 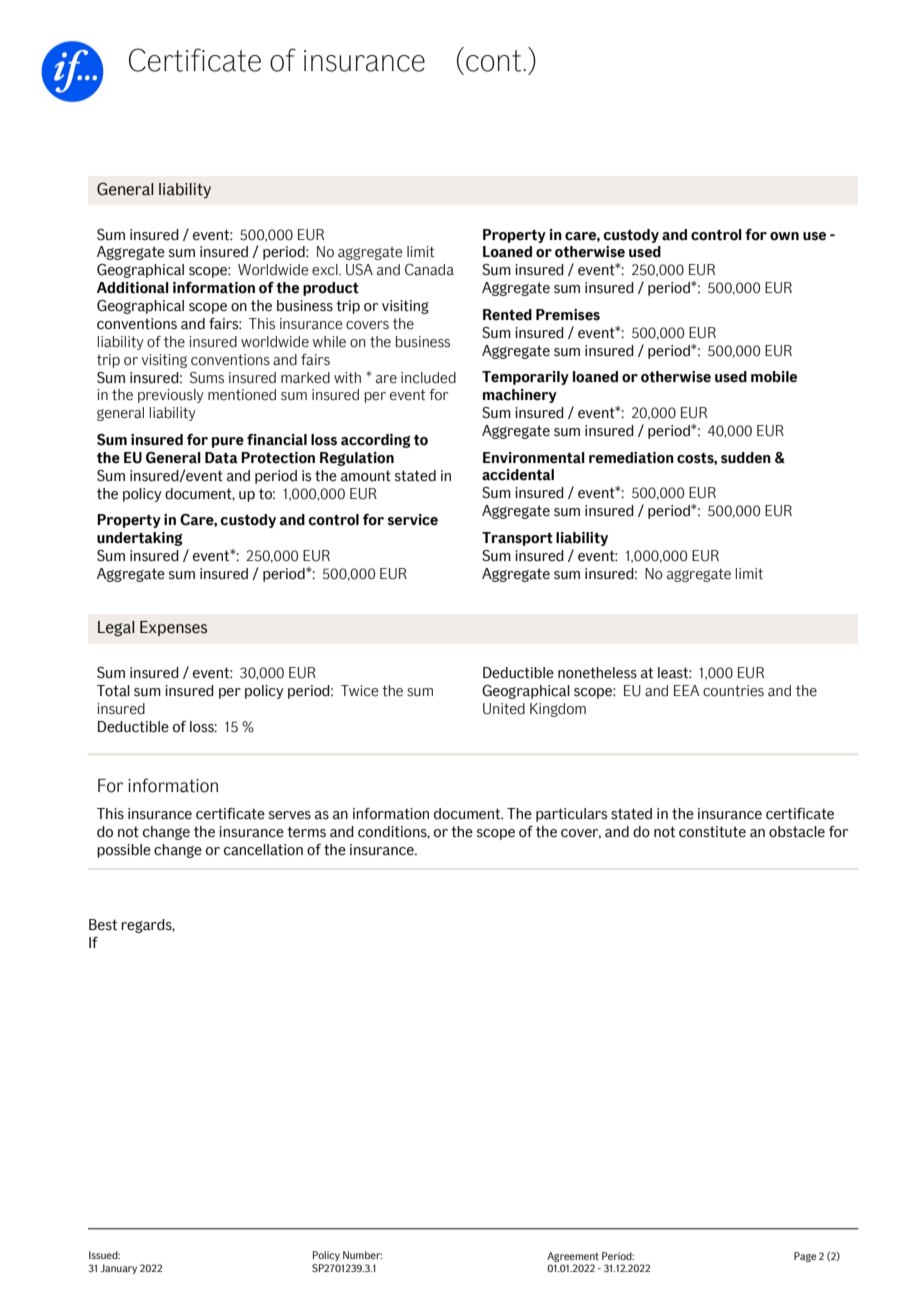 I want to click on undertaking, so click(x=140, y=539).
